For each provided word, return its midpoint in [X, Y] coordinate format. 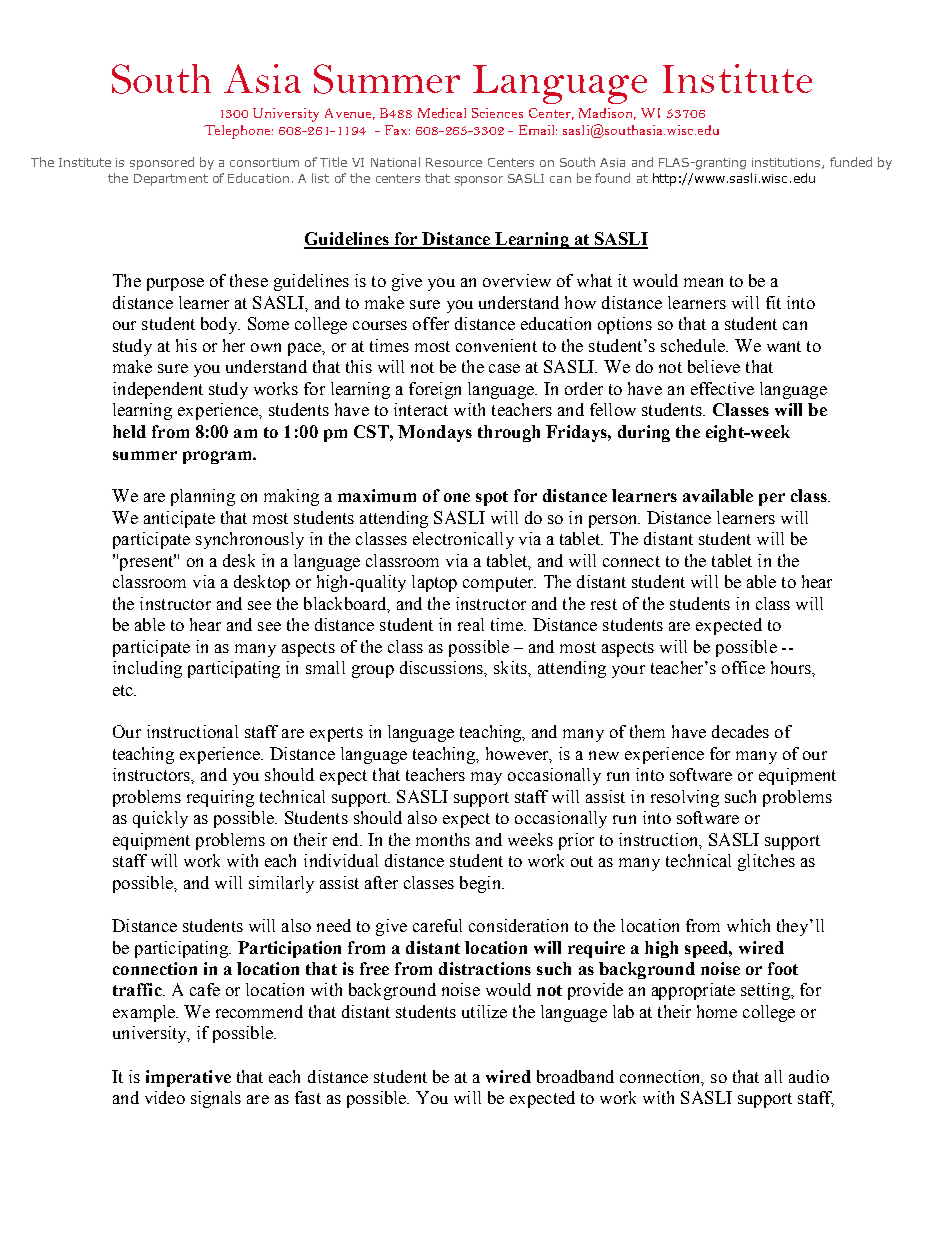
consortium [264, 162]
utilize [484, 1011]
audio [809, 1076]
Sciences [497, 113]
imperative [188, 1078]
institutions [787, 163]
